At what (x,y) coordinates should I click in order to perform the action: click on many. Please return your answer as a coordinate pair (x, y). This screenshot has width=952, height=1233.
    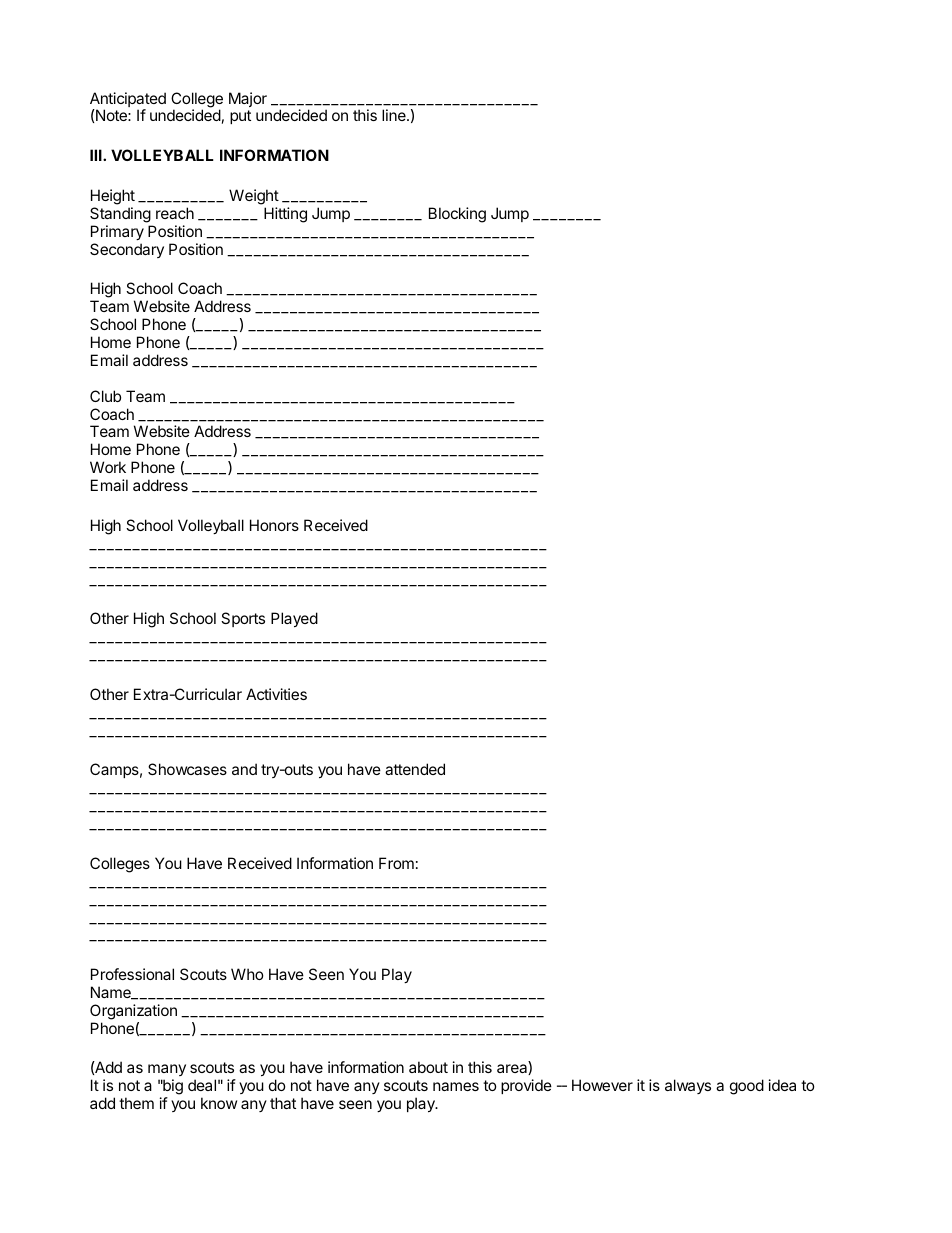
    Looking at the image, I should click on (167, 1072).
